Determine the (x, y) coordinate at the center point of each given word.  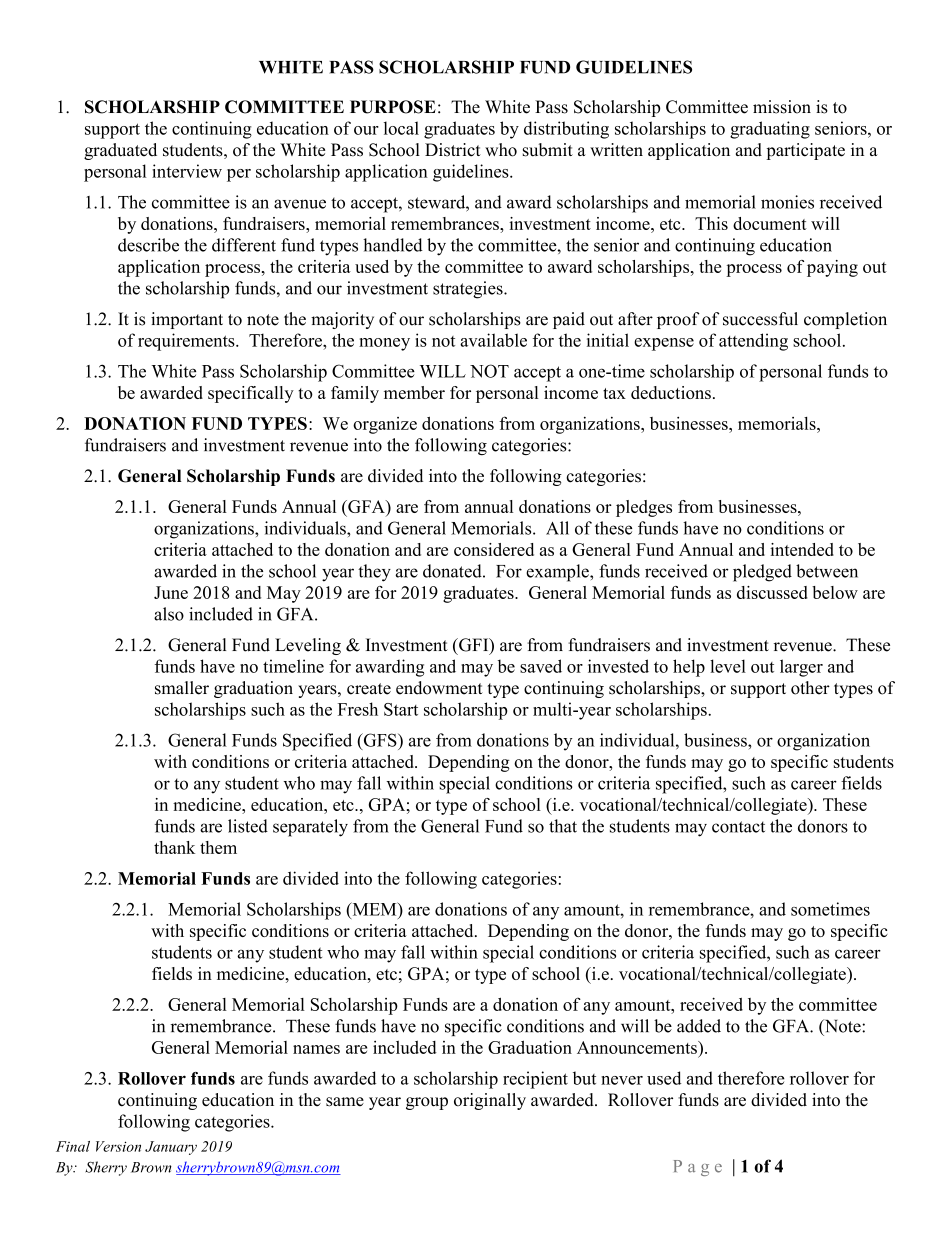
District (453, 150)
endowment (439, 688)
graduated (120, 151)
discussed (772, 592)
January (171, 1148)
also (169, 614)
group (427, 1103)
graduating (770, 130)
